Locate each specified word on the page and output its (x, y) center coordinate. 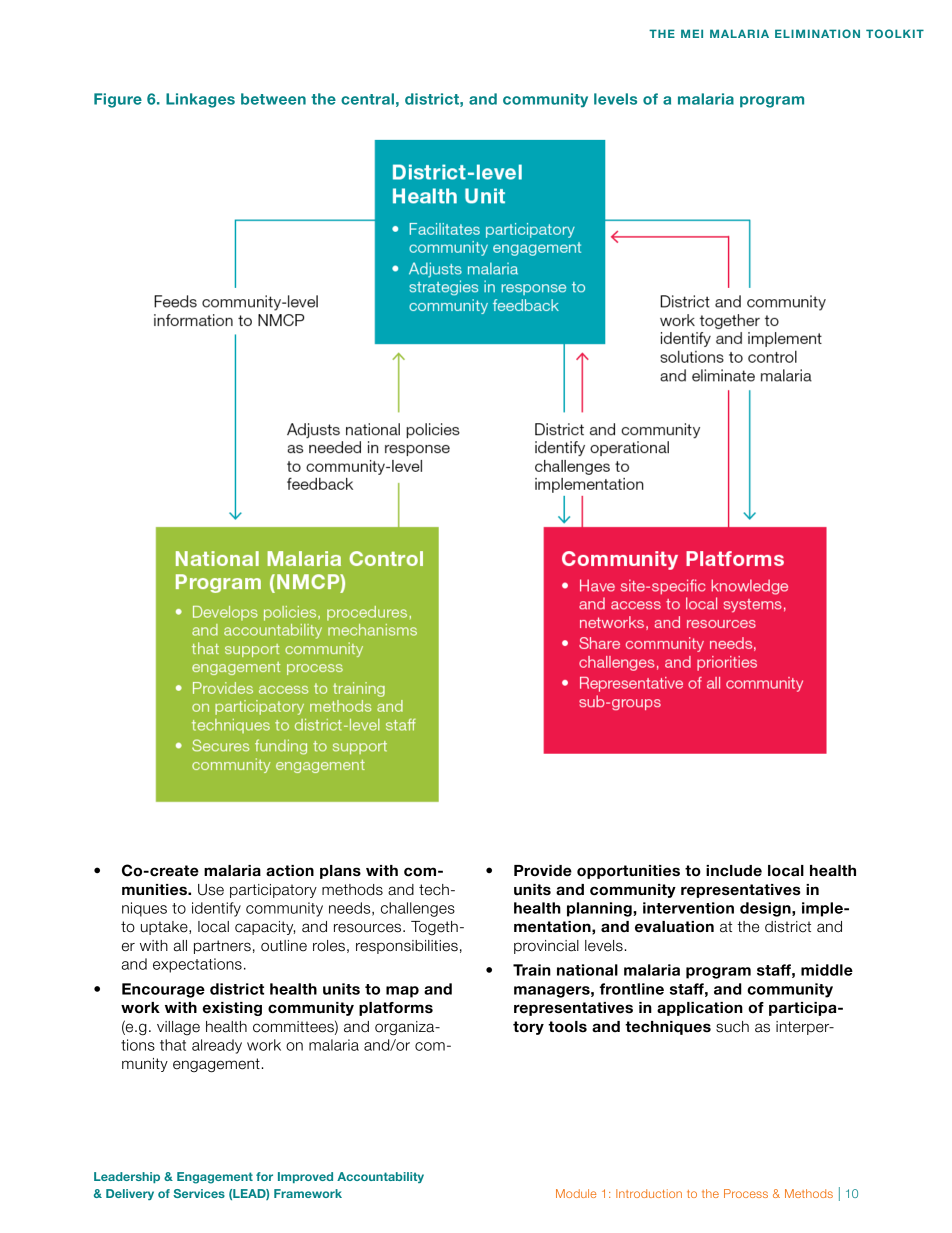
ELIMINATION (817, 33)
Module (576, 1193)
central (367, 99)
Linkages (200, 100)
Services (199, 1193)
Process (746, 1193)
